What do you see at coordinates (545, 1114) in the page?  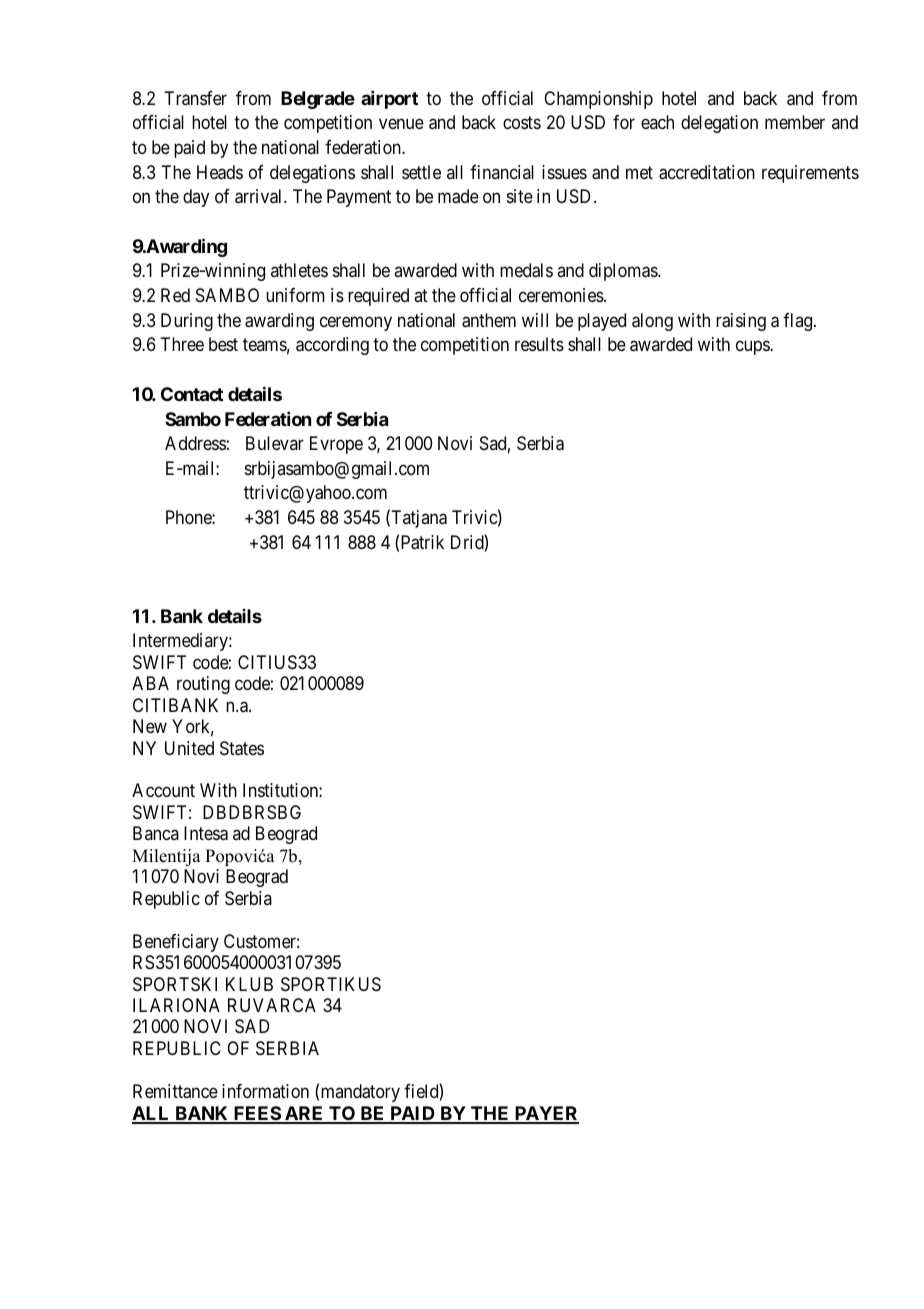 I see `PAYER` at bounding box center [545, 1114].
